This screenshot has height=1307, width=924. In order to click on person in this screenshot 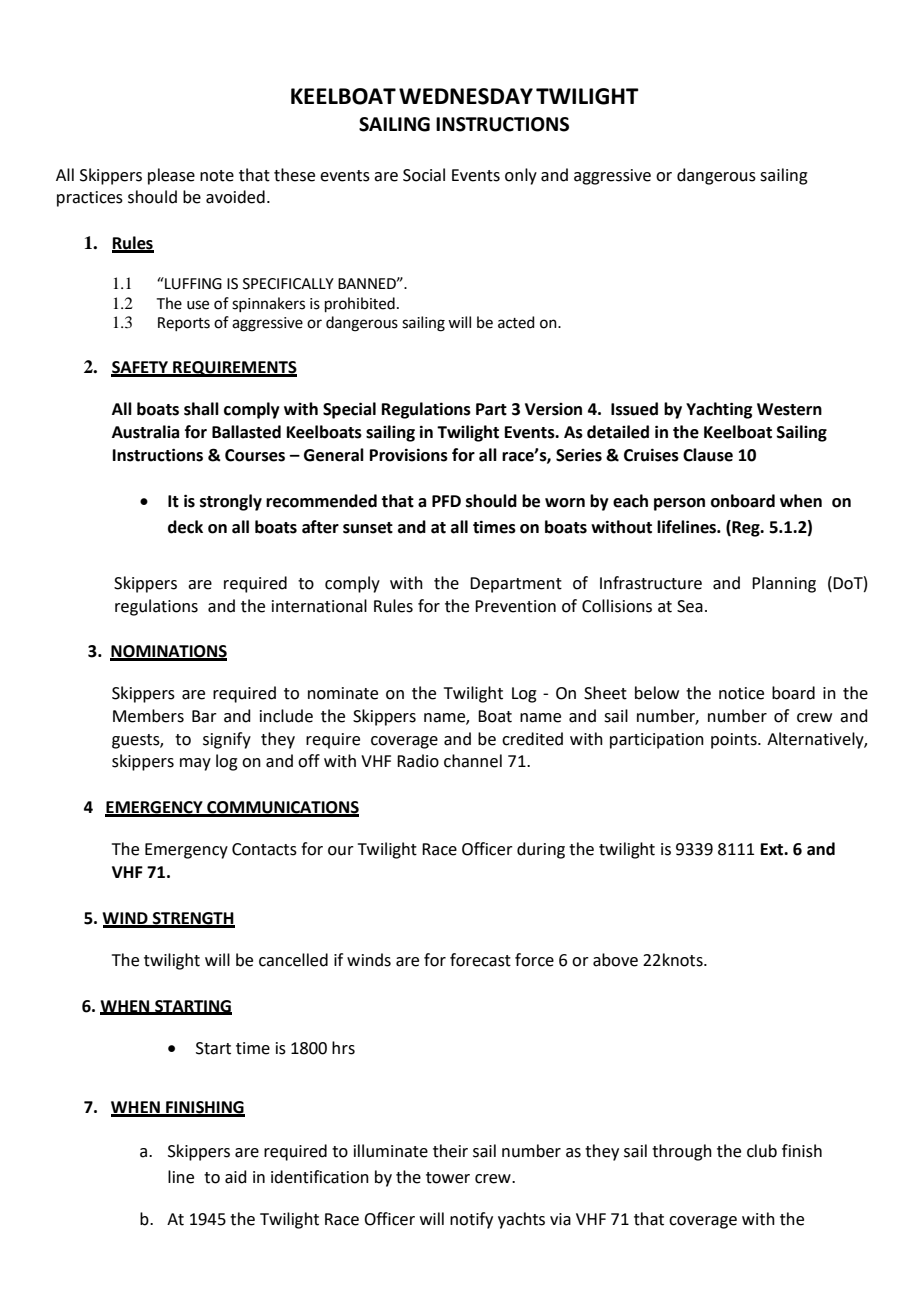, I will do `click(679, 504)`.
